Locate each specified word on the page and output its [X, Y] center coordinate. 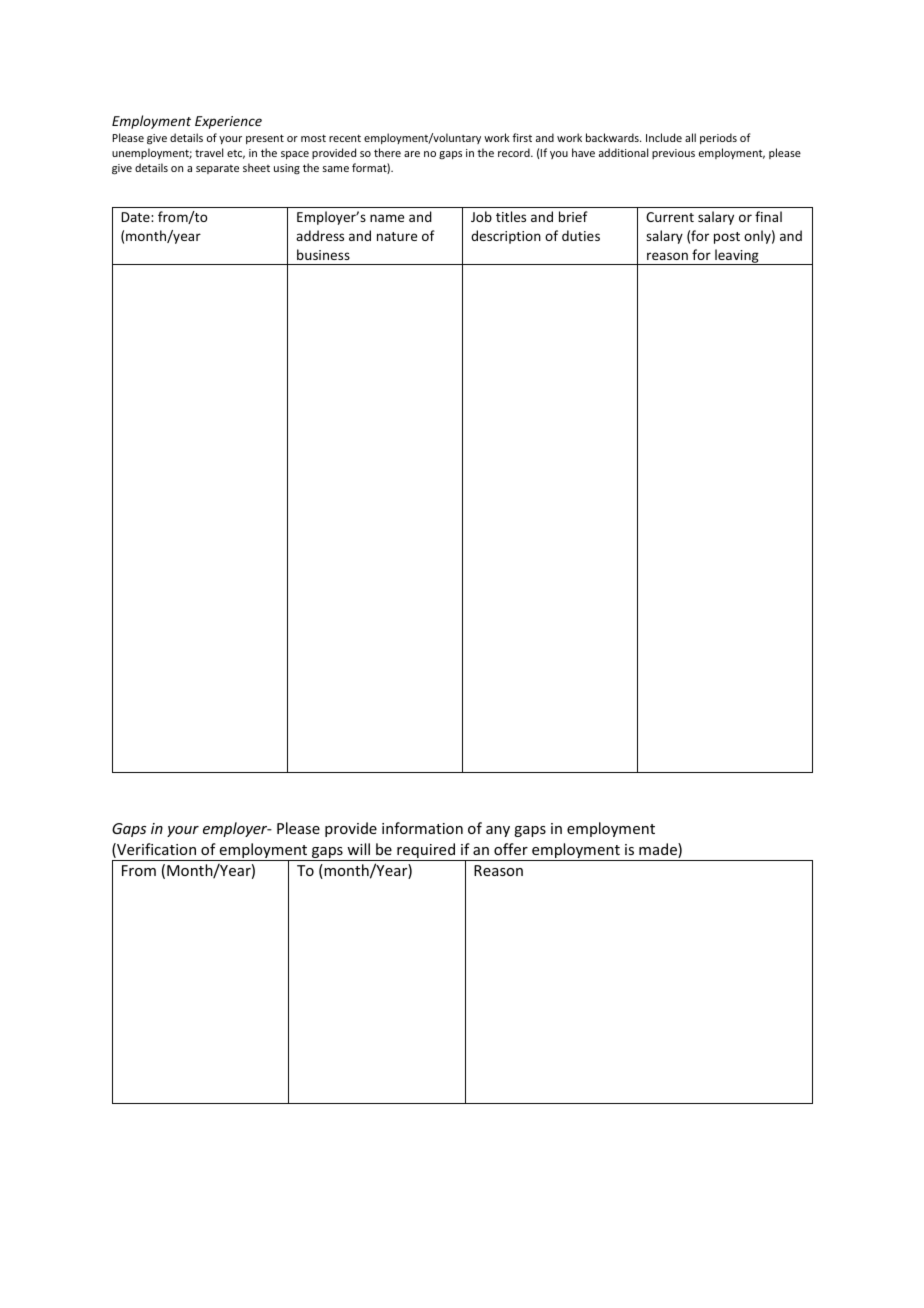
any [498, 831]
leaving [737, 257]
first [522, 137]
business [323, 254]
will [358, 849]
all [690, 137]
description [506, 237]
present [265, 139]
